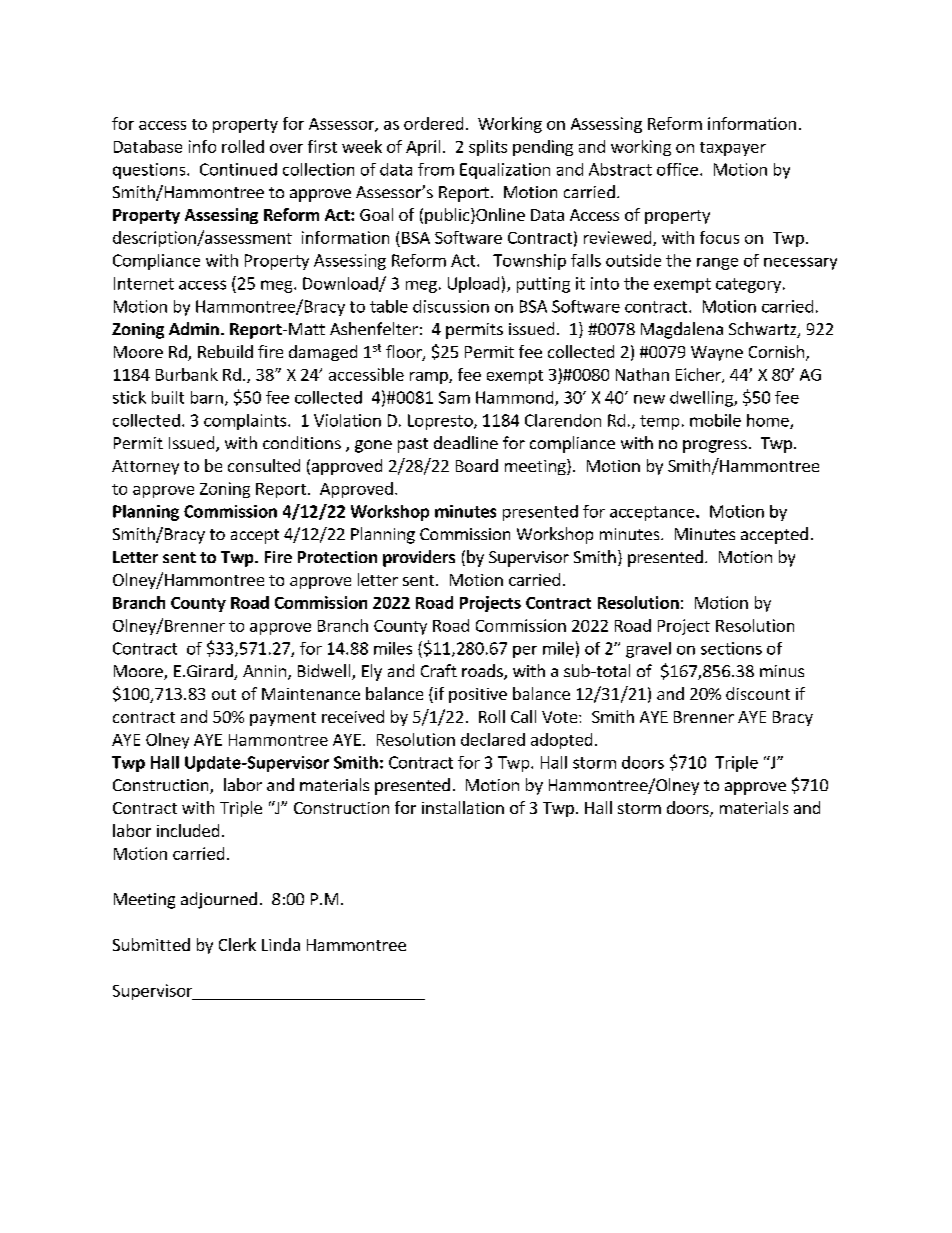 The height and width of the image is (1233, 952). What do you see at coordinates (488, 148) in the image?
I see `splits` at bounding box center [488, 148].
